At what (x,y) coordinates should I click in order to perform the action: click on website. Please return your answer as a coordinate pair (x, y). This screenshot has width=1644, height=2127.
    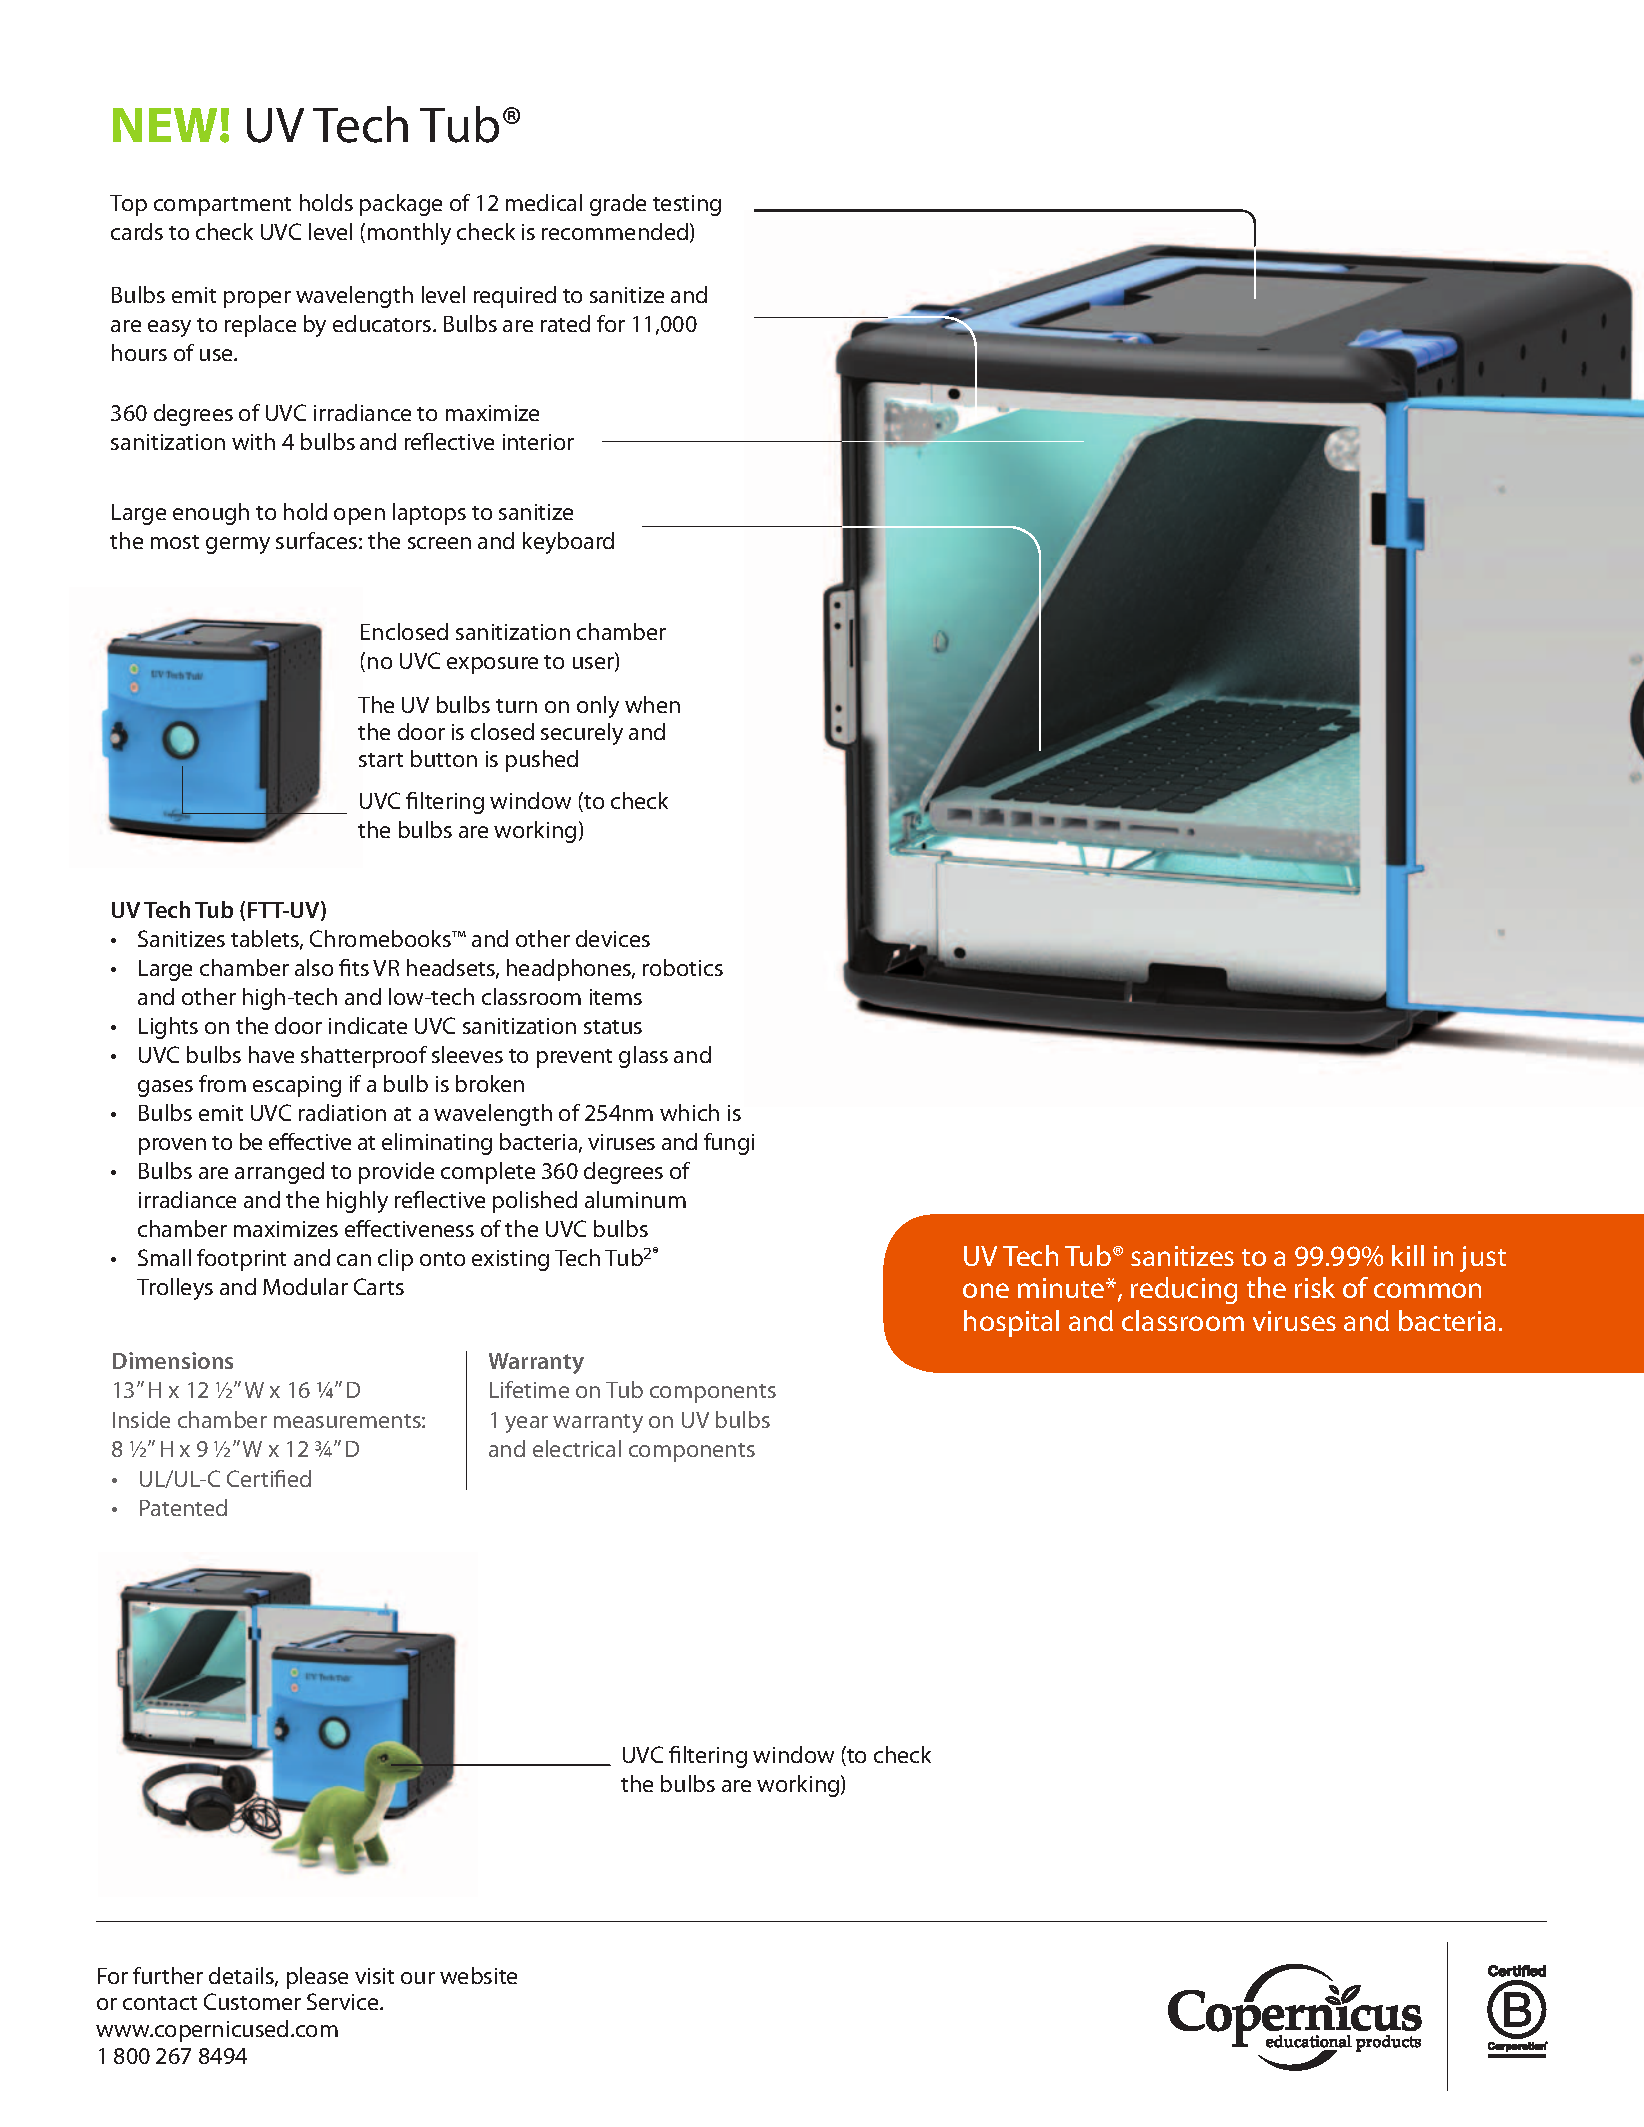
    Looking at the image, I should click on (478, 1975).
